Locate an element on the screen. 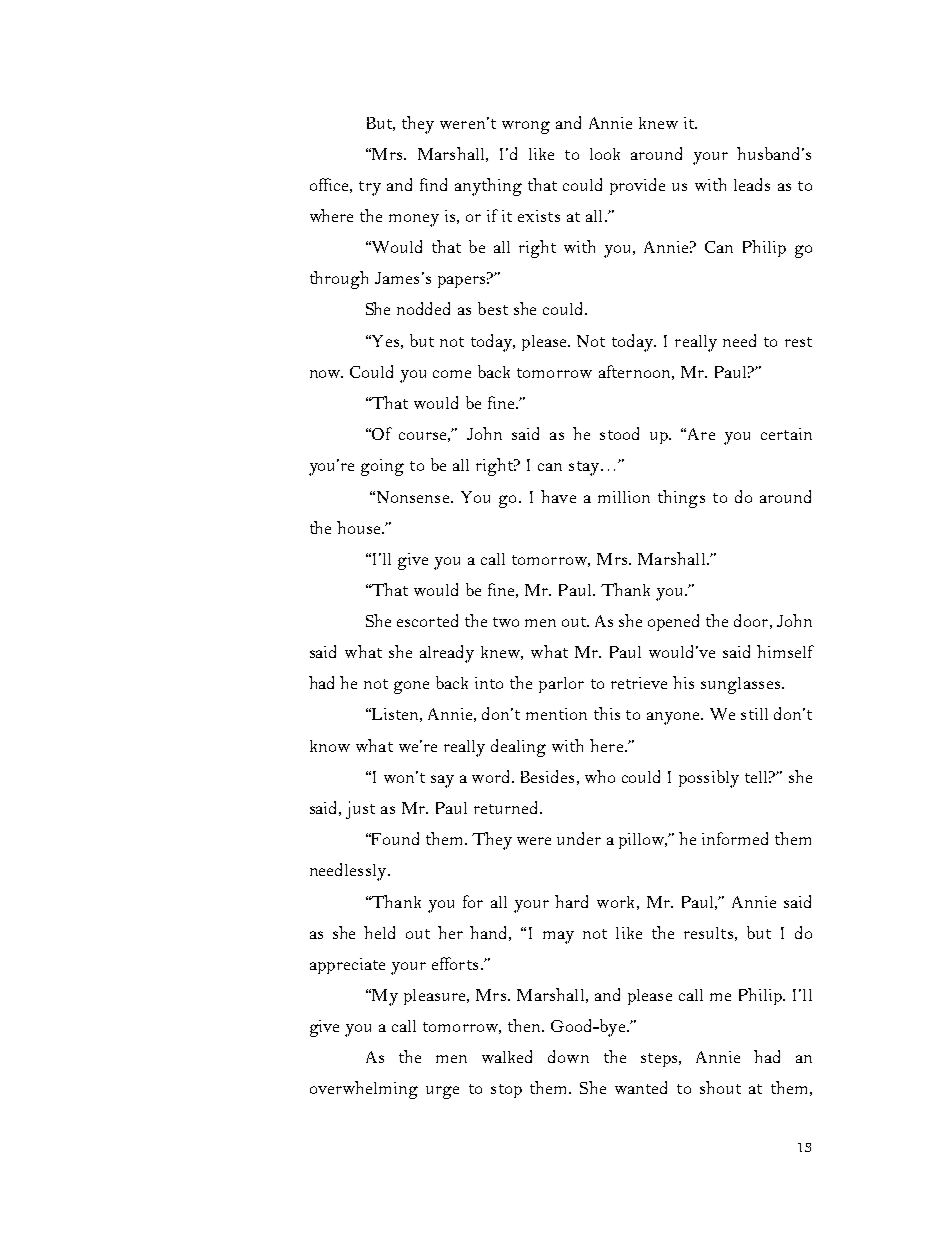 The image size is (952, 1233). look is located at coordinates (605, 154).
